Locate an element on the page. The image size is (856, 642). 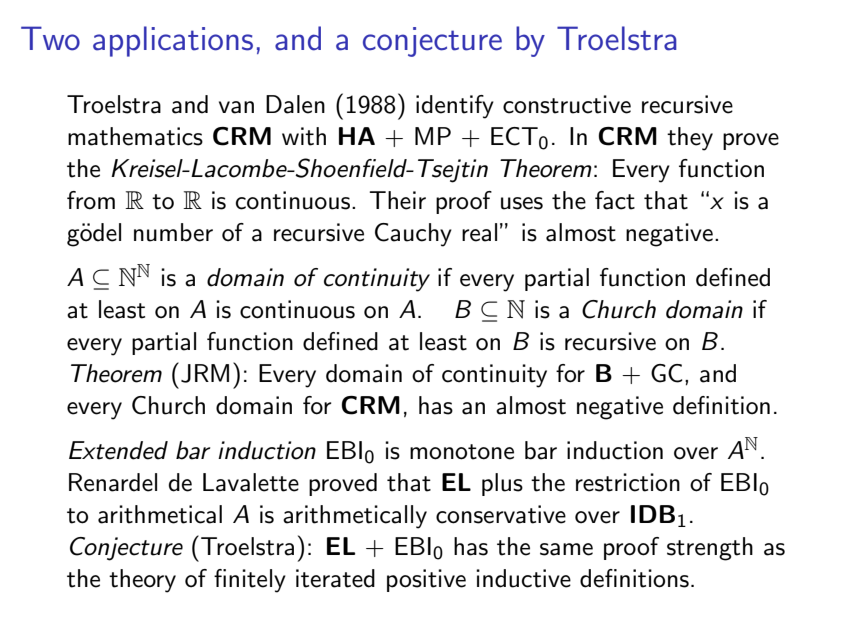
theory is located at coordinates (142, 581).
